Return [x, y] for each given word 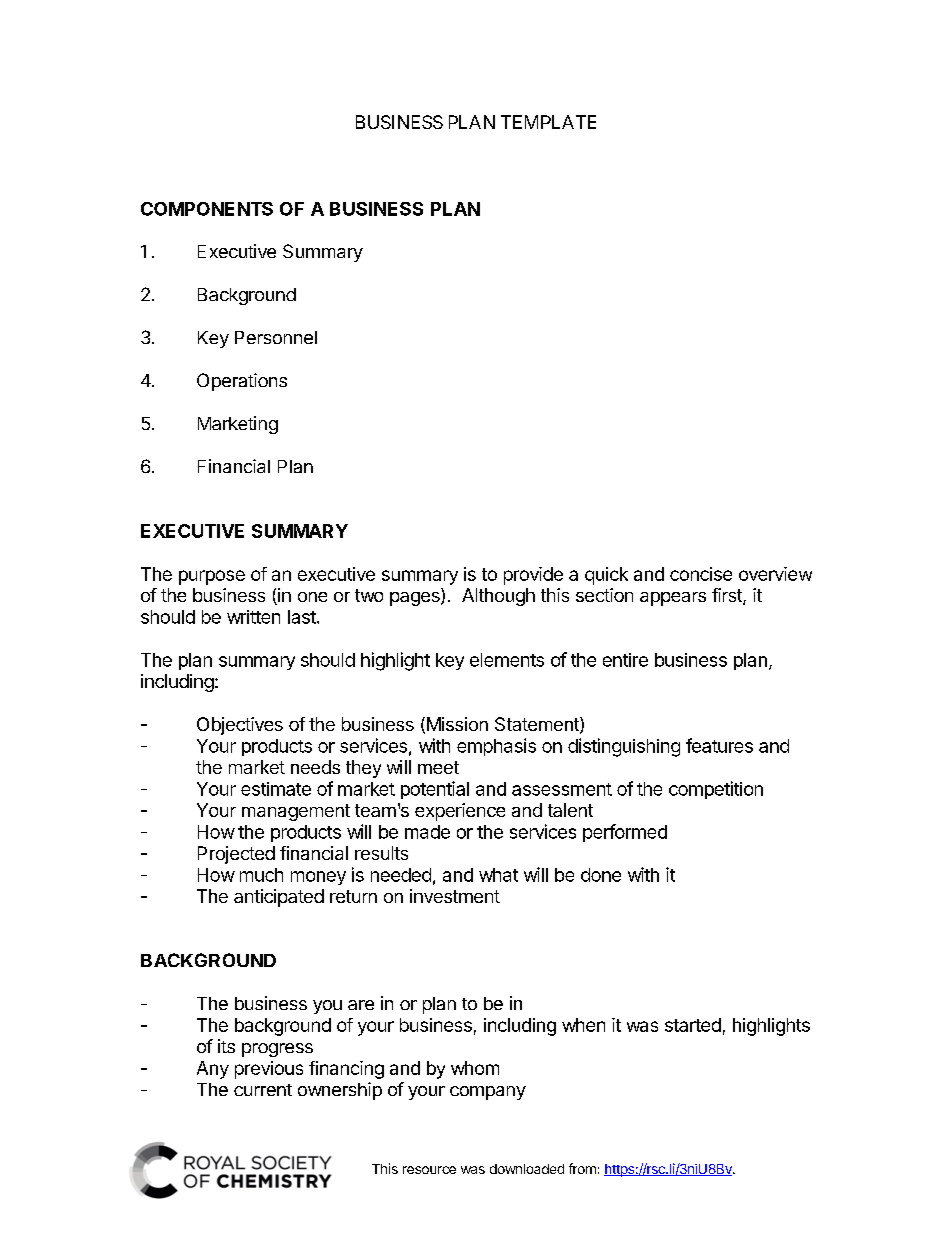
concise [701, 574]
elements [507, 660]
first [728, 596]
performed [625, 833]
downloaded [527, 1169]
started [693, 1025]
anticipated [279, 898]
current [263, 1090]
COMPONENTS [207, 209]
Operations [242, 382]
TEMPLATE [548, 122]
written [253, 617]
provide [533, 576]
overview [775, 574]
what [498, 875]
